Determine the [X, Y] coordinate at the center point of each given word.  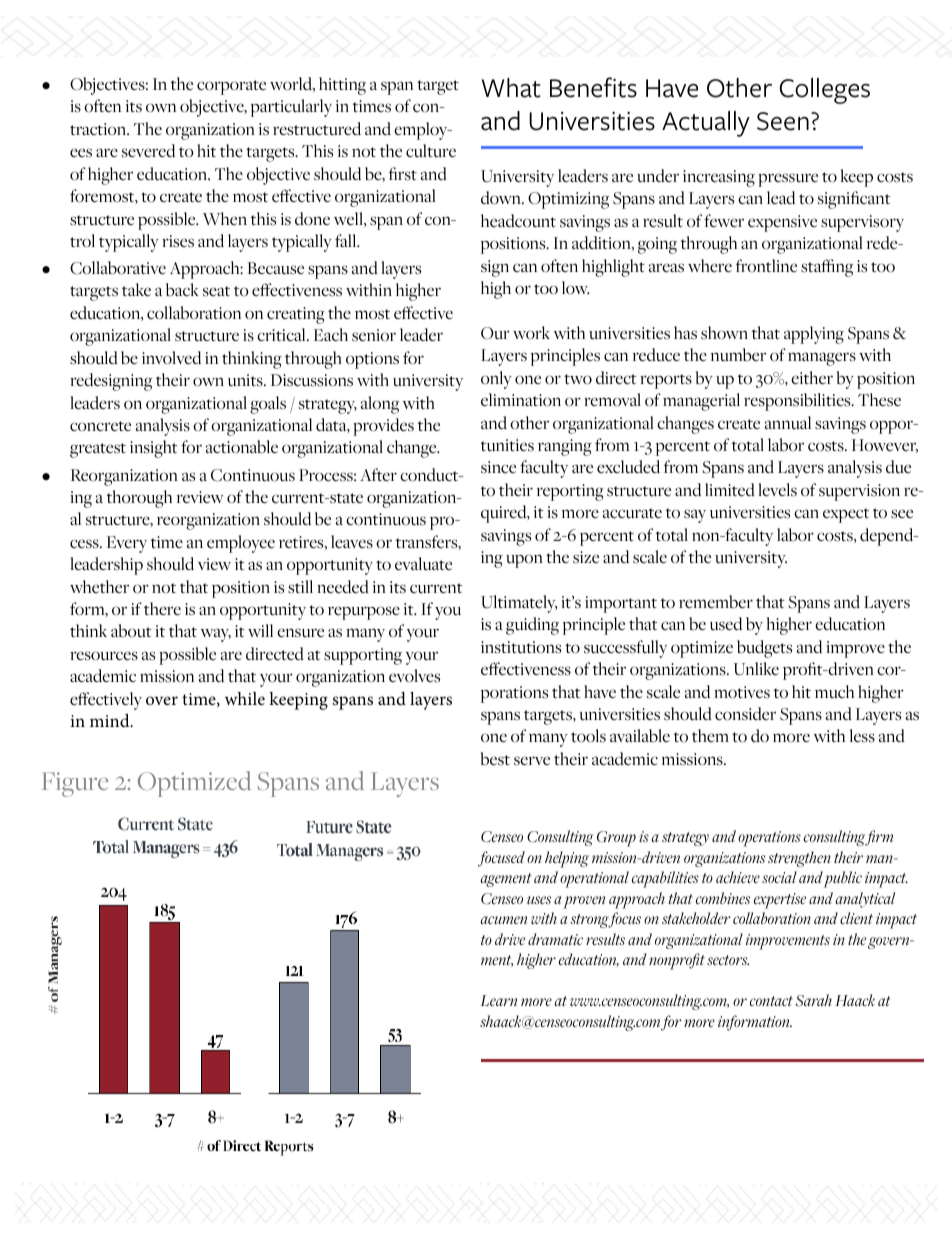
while [245, 698]
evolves [414, 676]
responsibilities [798, 402]
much [834, 692]
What [511, 88]
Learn [499, 1000]
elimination [521, 400]
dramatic [555, 939]
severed [148, 151]
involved [171, 358]
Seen [783, 121]
